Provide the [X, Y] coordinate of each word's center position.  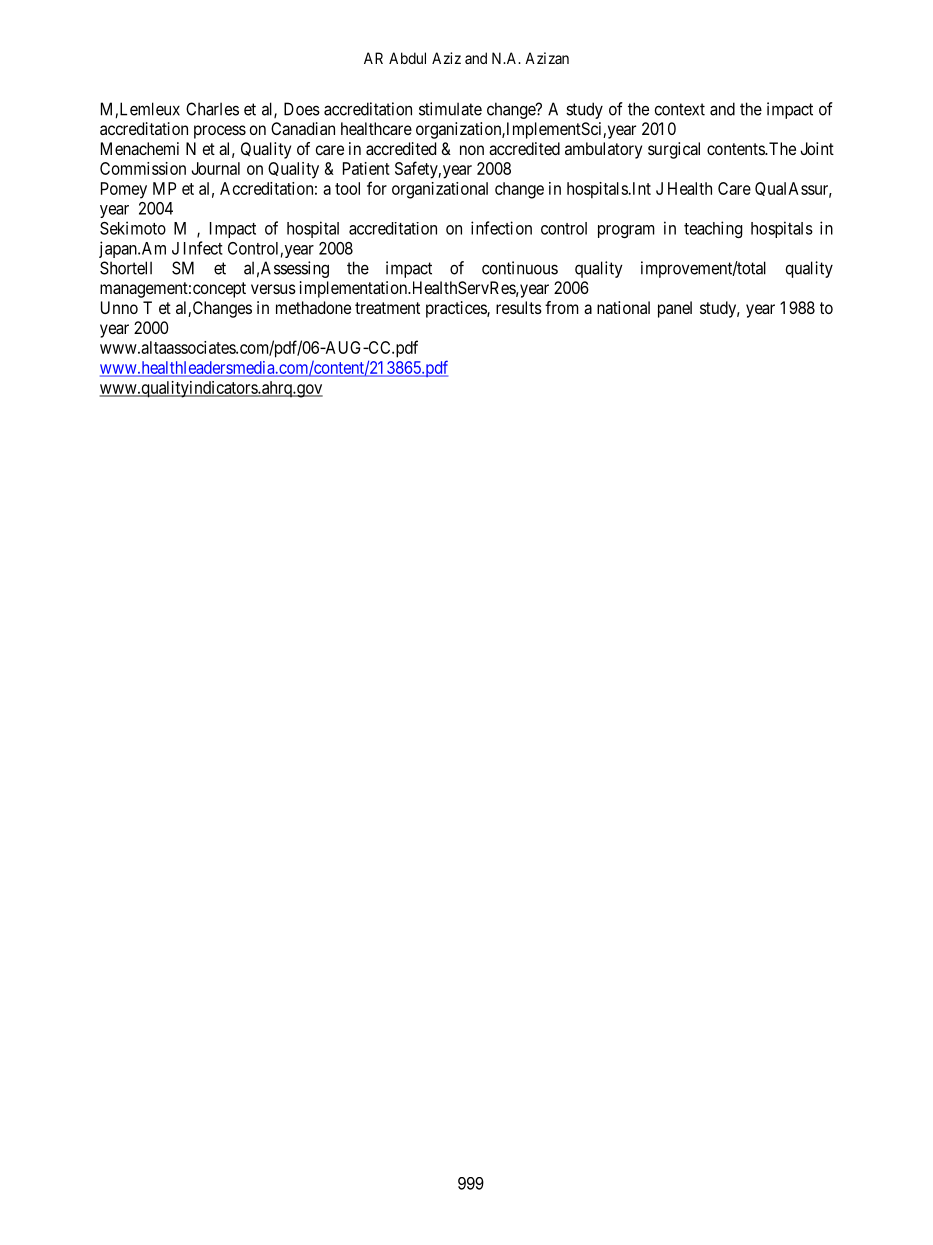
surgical [674, 150]
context [680, 109]
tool [347, 188]
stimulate [450, 109]
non [472, 150]
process [220, 132]
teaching [713, 229]
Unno [119, 307]
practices [457, 309]
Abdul [407, 58]
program [626, 231]
